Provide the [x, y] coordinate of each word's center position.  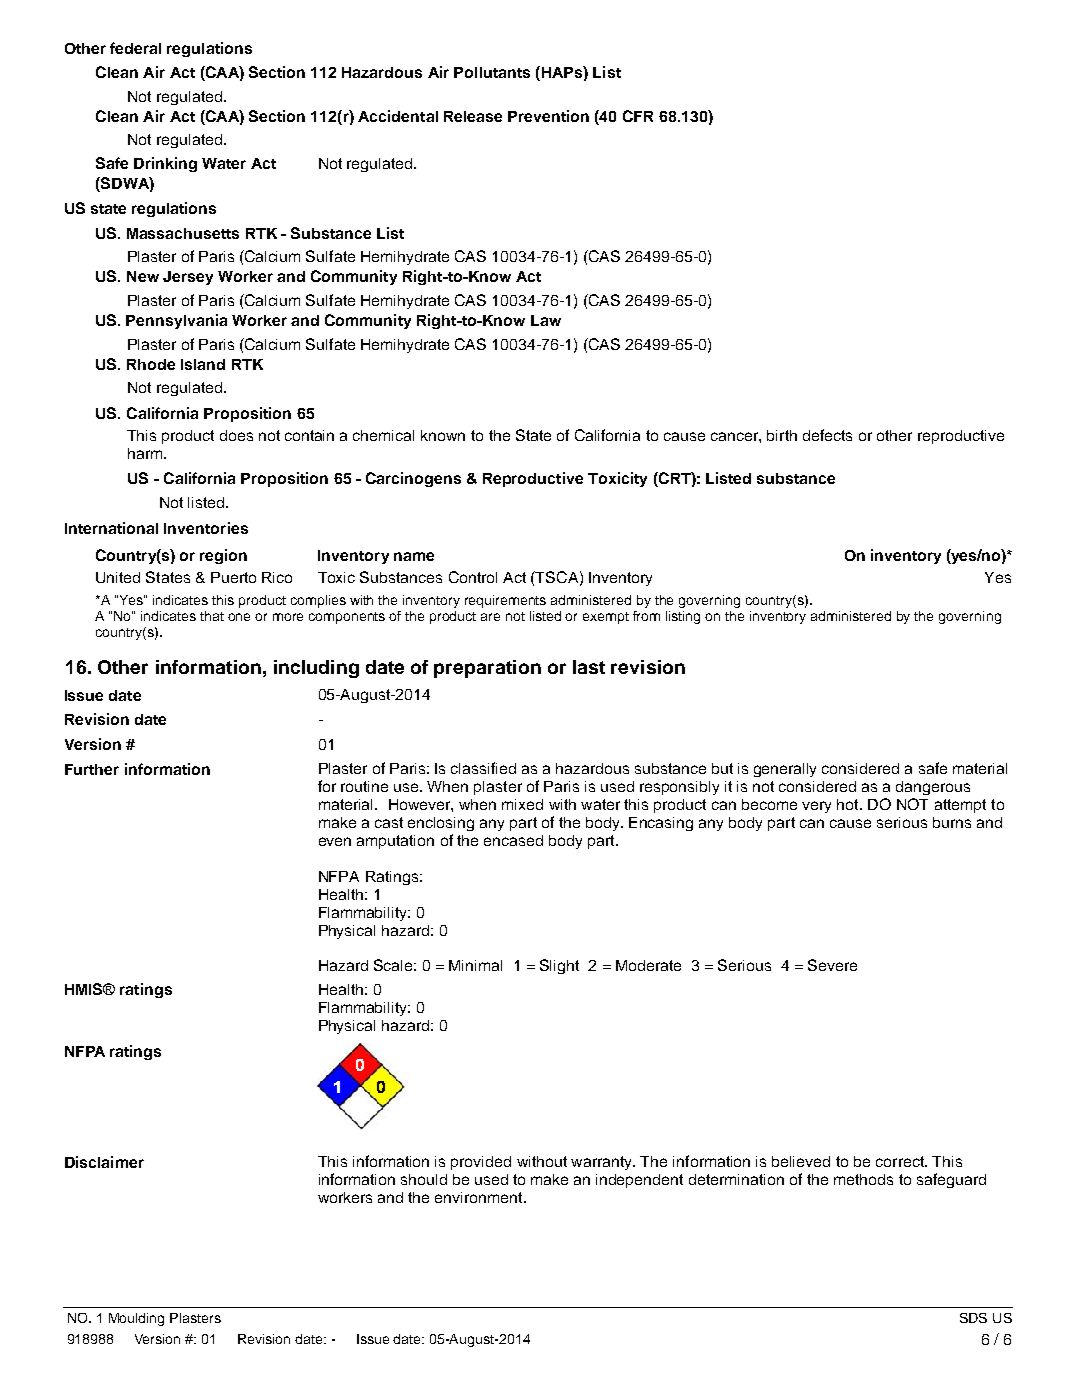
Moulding [136, 1319]
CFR [638, 116]
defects [827, 435]
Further [92, 769]
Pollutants [492, 72]
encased [513, 840]
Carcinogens [413, 479]
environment [480, 1197]
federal [135, 48]
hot [849, 804]
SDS [973, 1318]
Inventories [206, 528]
